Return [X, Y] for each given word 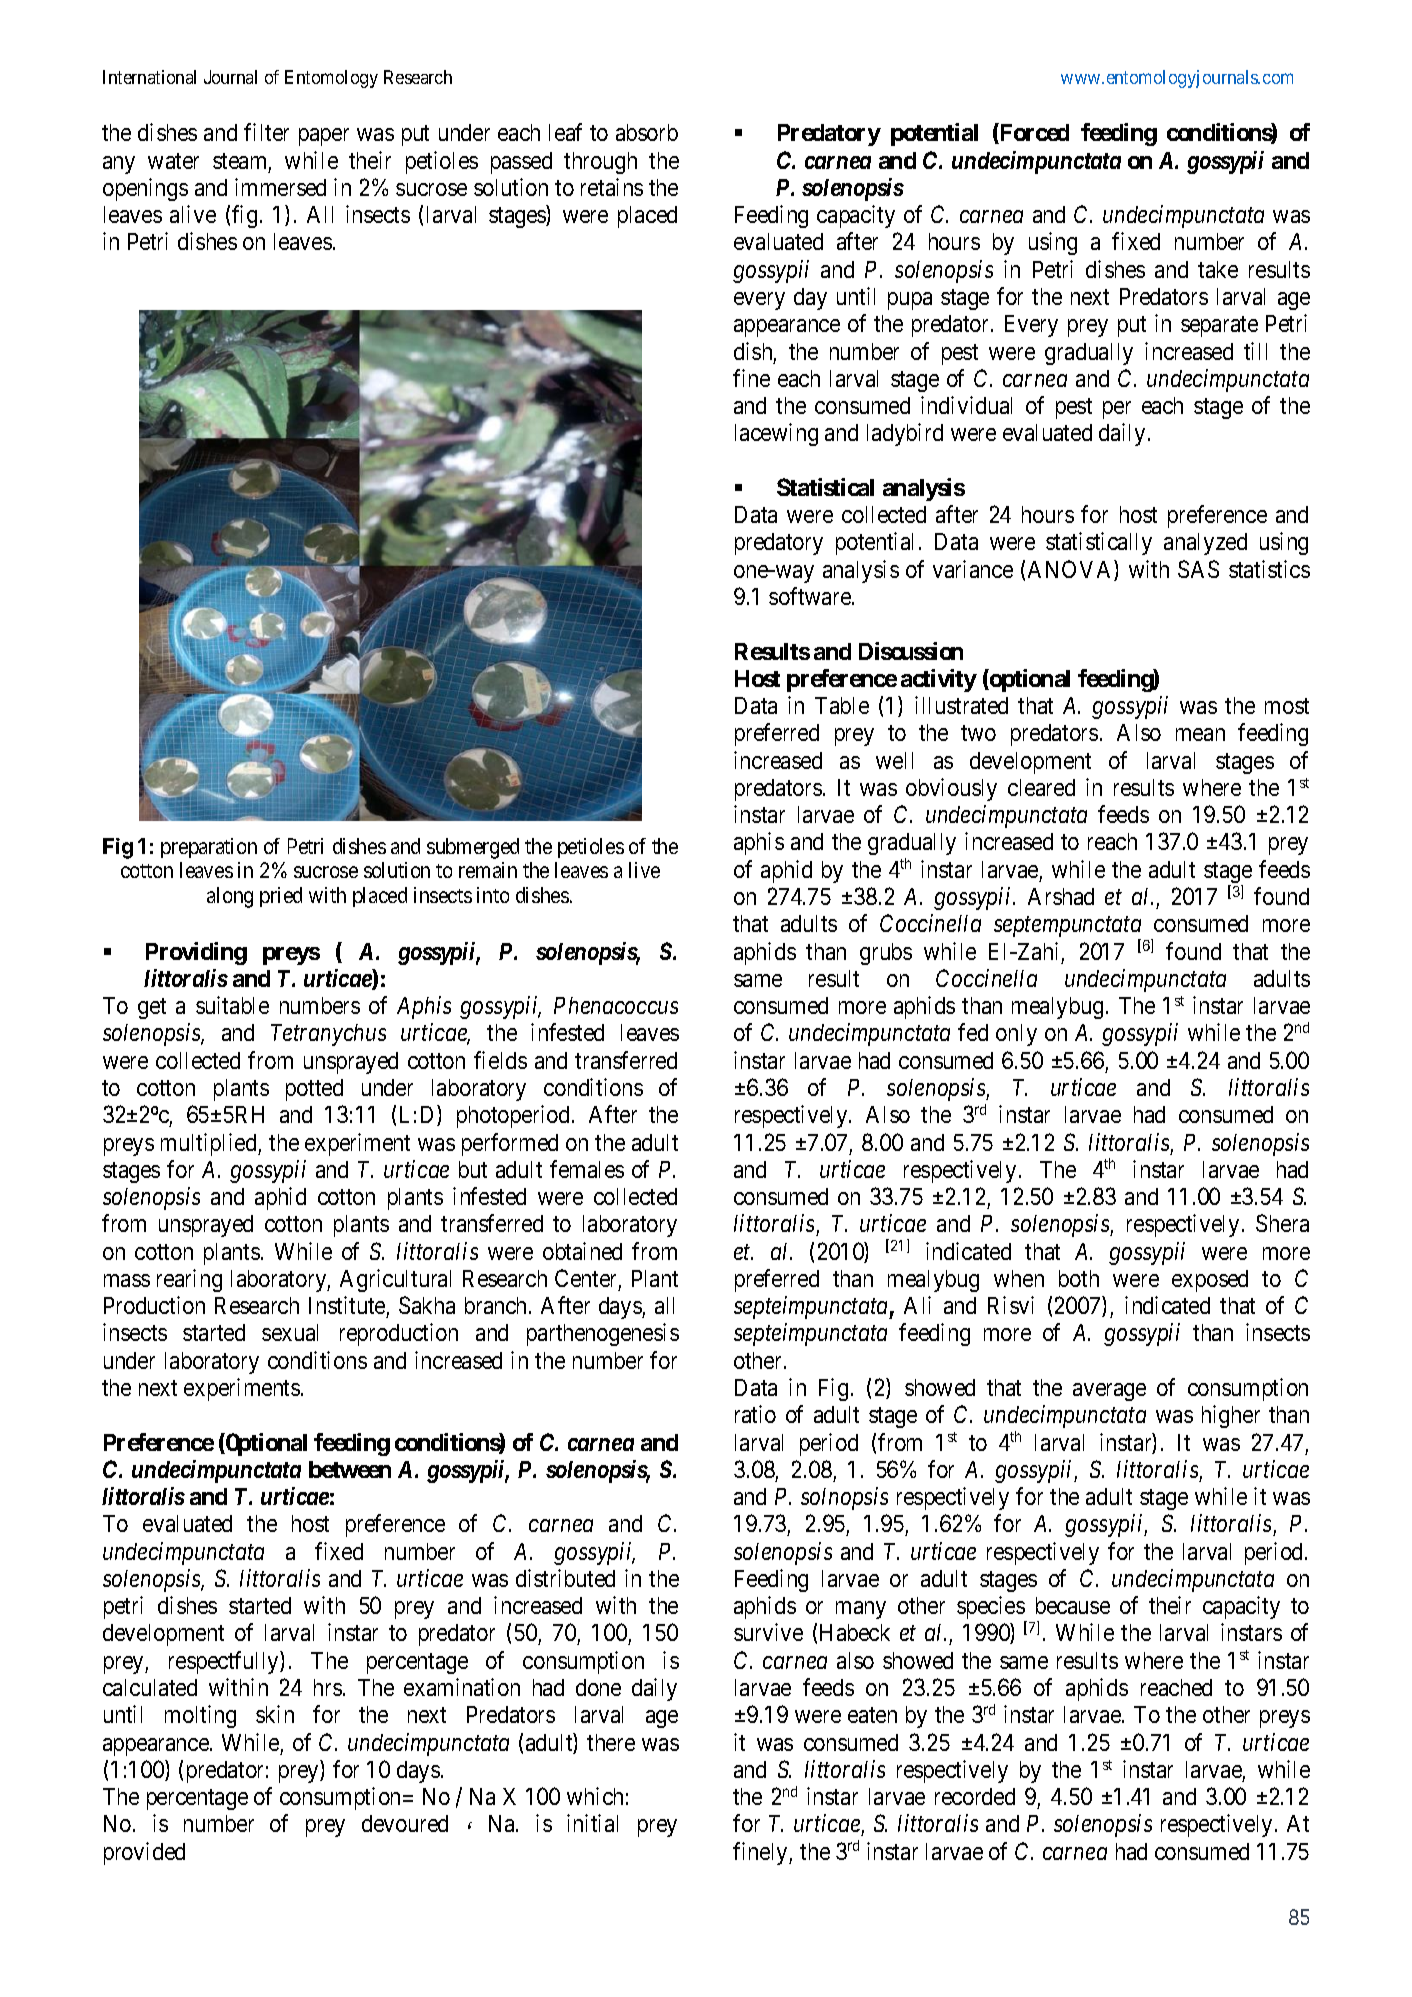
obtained [582, 1251]
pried [281, 897]
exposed [1210, 1281]
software [811, 596]
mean [1200, 734]
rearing [189, 1280]
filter [266, 132]
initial [592, 1823]
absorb [647, 132]
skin [275, 1714]
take [1218, 269]
